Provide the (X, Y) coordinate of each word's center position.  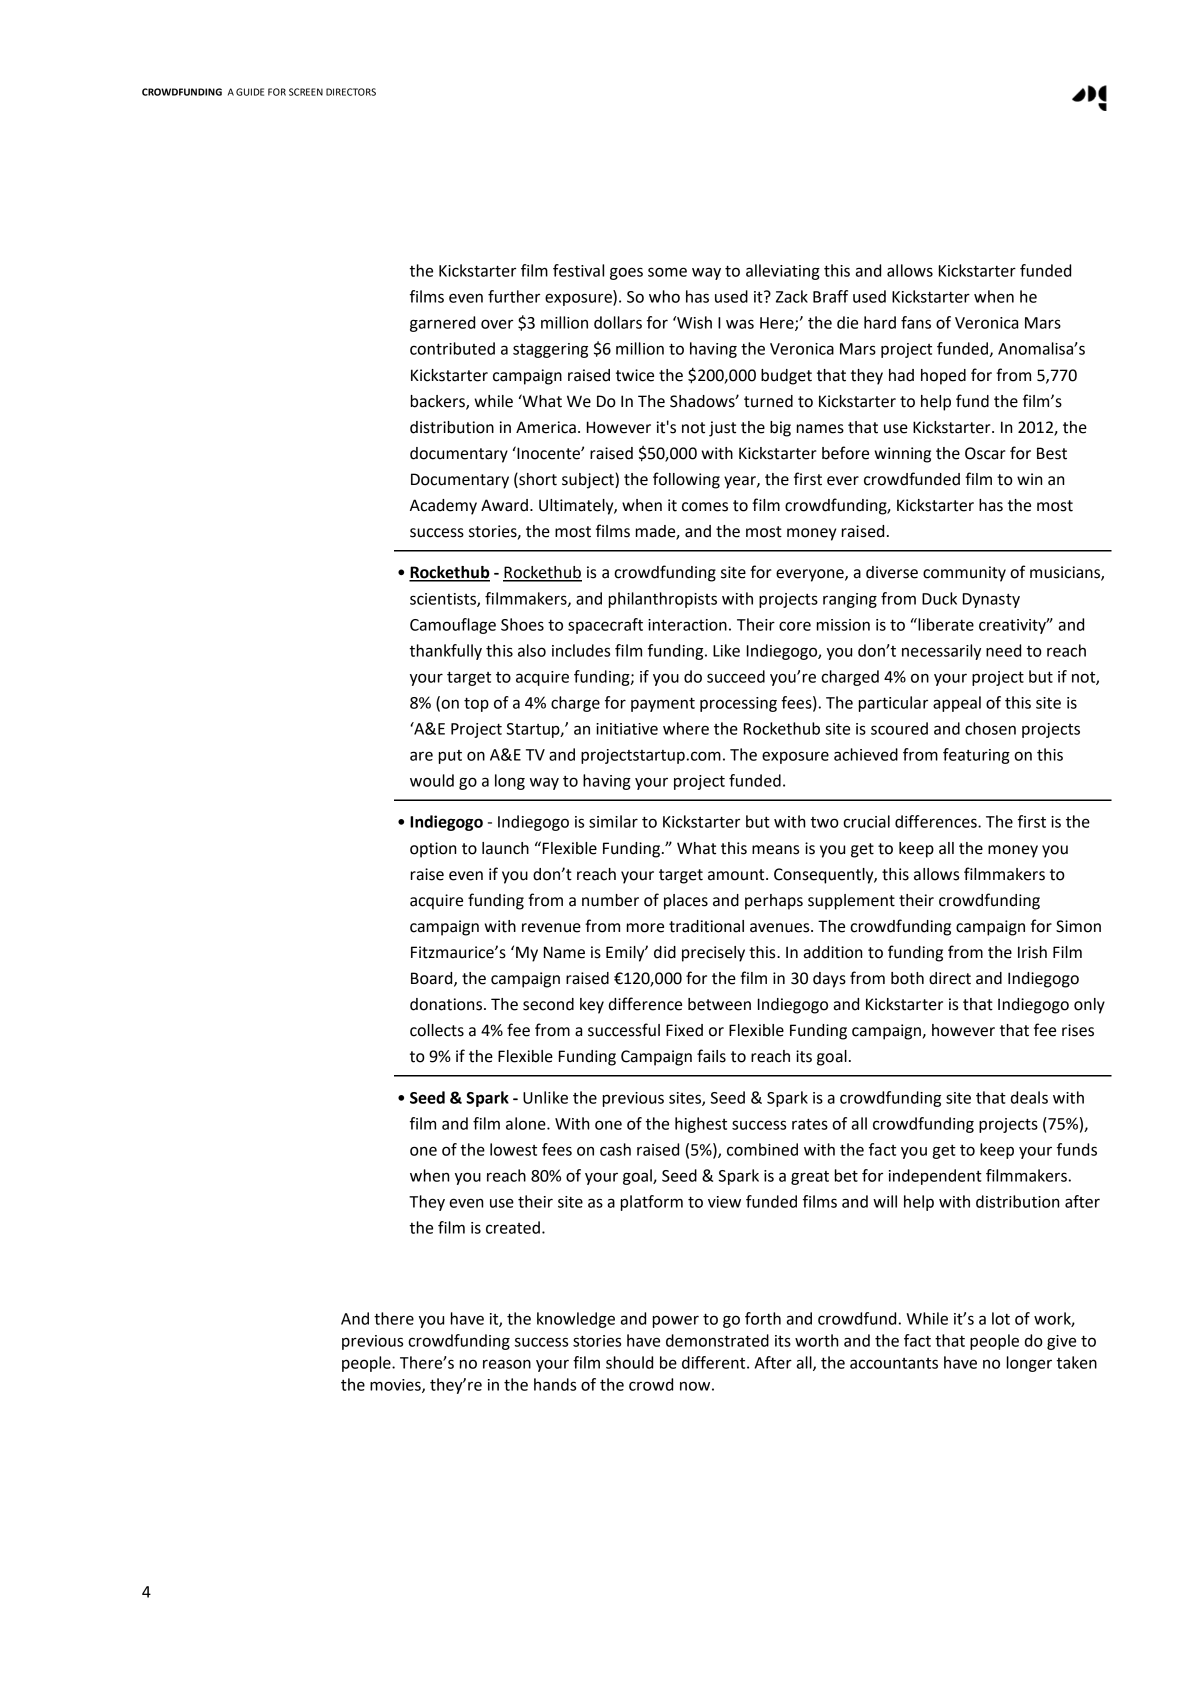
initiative (627, 729)
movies (396, 1386)
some (667, 272)
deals (1029, 1097)
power (676, 1321)
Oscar (985, 453)
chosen (990, 728)
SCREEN (306, 92)
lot (1001, 1318)
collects (437, 1030)
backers (439, 402)
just (722, 429)
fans (916, 322)
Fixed (684, 1030)
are (421, 756)
